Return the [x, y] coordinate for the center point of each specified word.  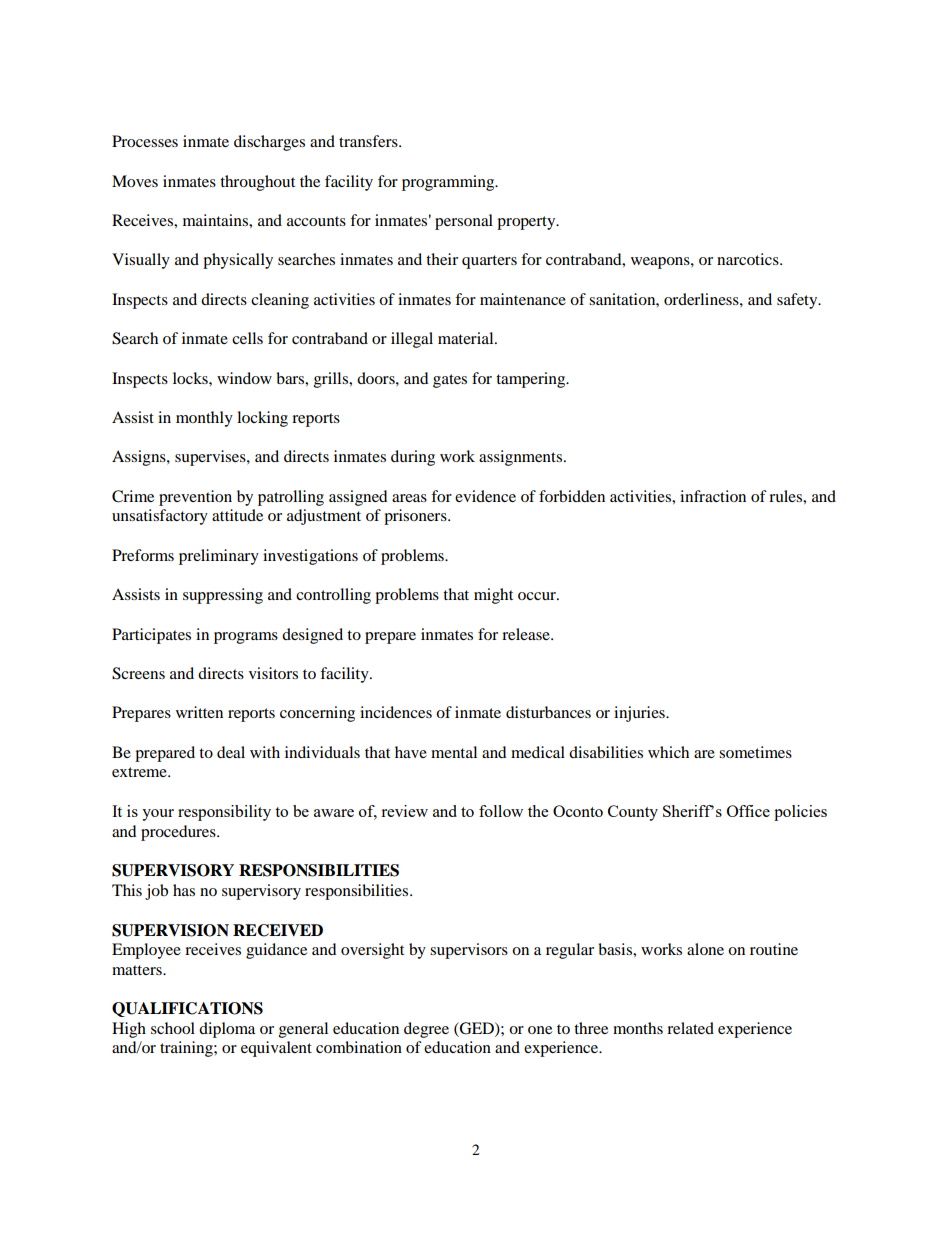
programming [449, 183]
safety [798, 301]
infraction [713, 496]
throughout [257, 183]
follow [501, 811]
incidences [396, 712]
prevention [195, 498]
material [467, 338]
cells [247, 338]
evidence [485, 496]
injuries [640, 714]
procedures [179, 833]
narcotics [749, 259]
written [199, 712]
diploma [227, 1030]
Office [748, 811]
